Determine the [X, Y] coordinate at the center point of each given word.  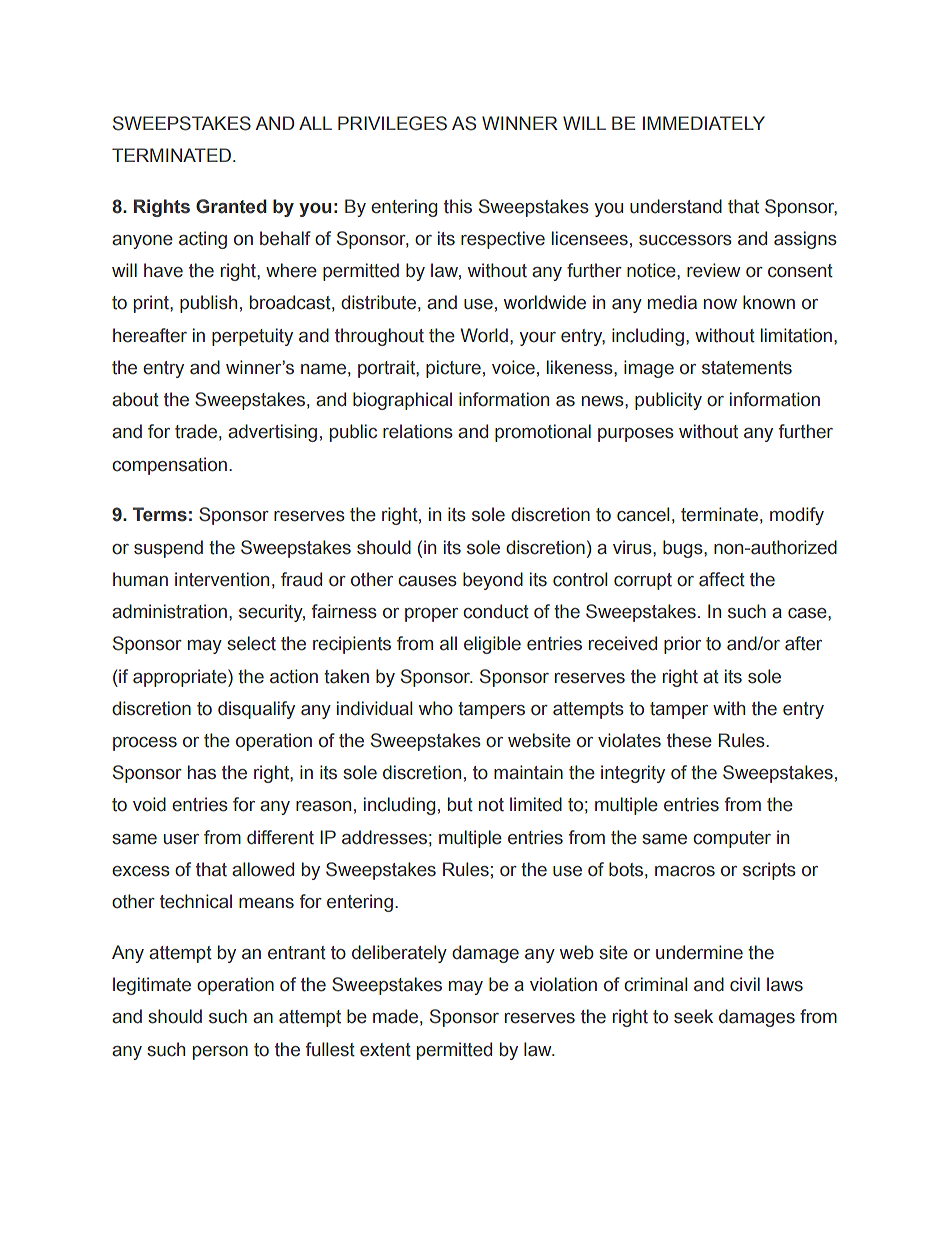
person [220, 1053]
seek [693, 1016]
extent [385, 1050]
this [458, 206]
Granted [231, 206]
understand [676, 206]
